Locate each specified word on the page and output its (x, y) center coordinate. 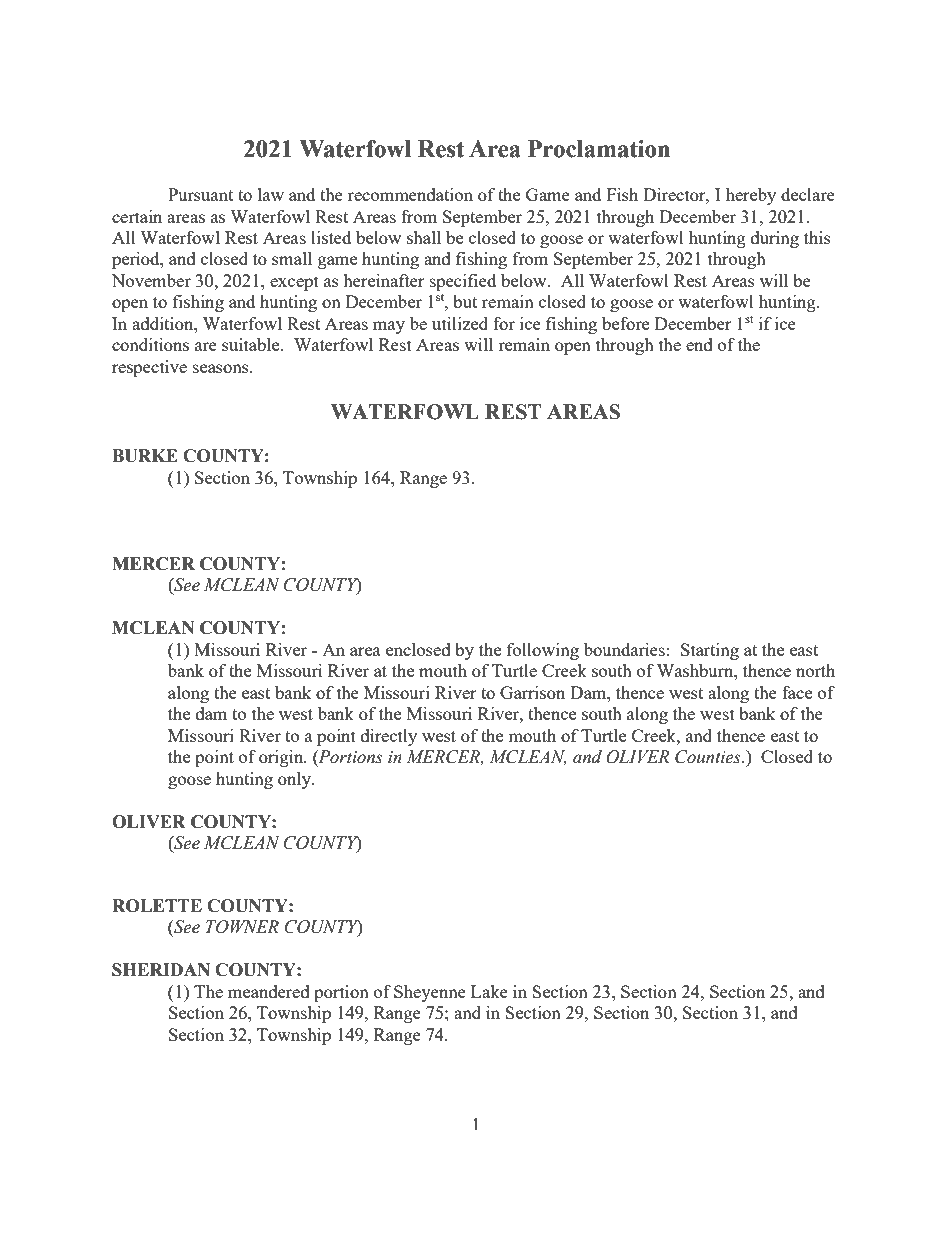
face (797, 692)
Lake (489, 991)
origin (282, 758)
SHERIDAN (161, 970)
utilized (460, 323)
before (625, 323)
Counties (709, 757)
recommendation (410, 194)
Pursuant (200, 194)
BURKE (145, 456)
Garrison (532, 692)
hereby (751, 196)
